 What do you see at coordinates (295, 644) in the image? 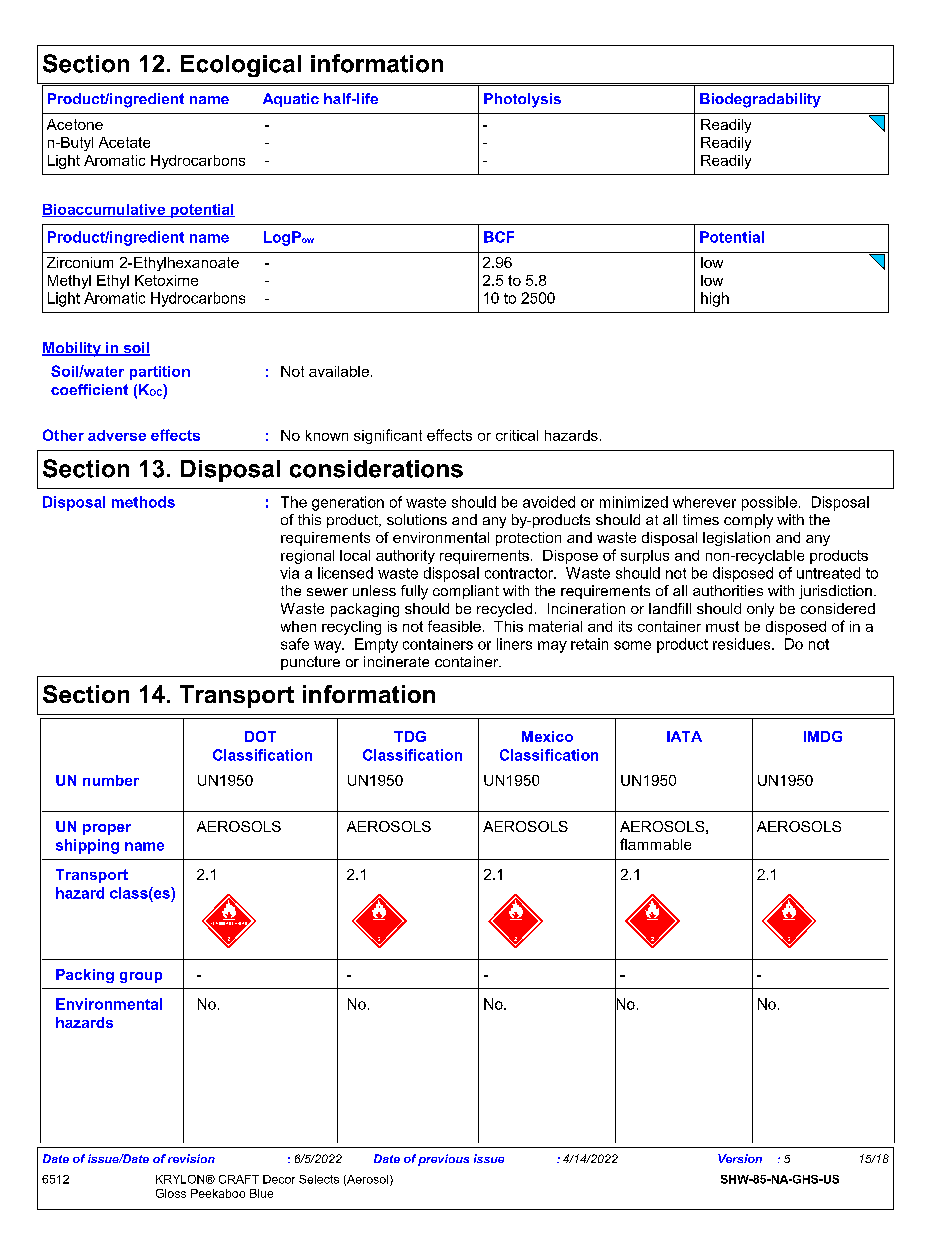
I see `safe` at bounding box center [295, 644].
